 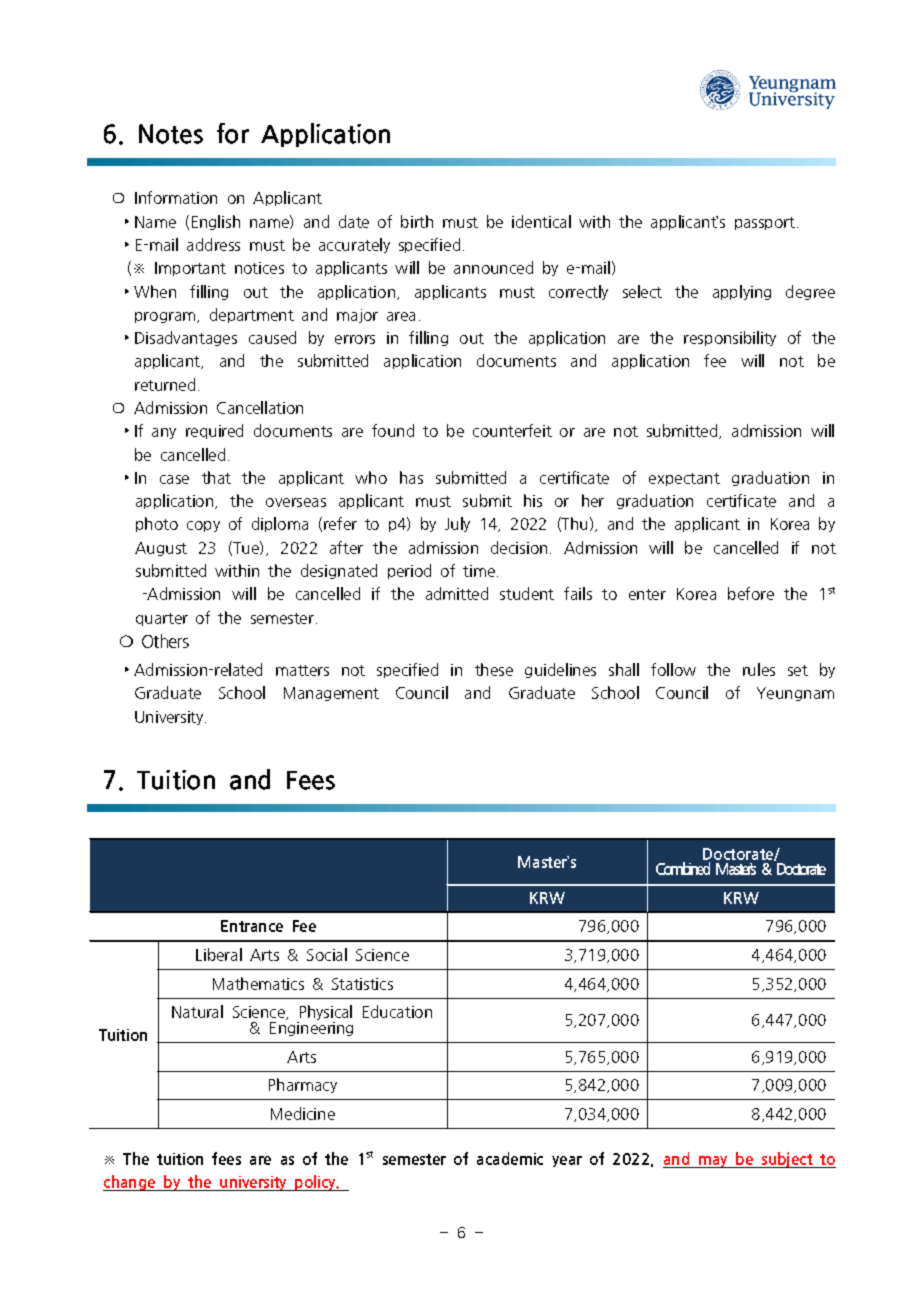 I want to click on may, so click(x=714, y=1162).
